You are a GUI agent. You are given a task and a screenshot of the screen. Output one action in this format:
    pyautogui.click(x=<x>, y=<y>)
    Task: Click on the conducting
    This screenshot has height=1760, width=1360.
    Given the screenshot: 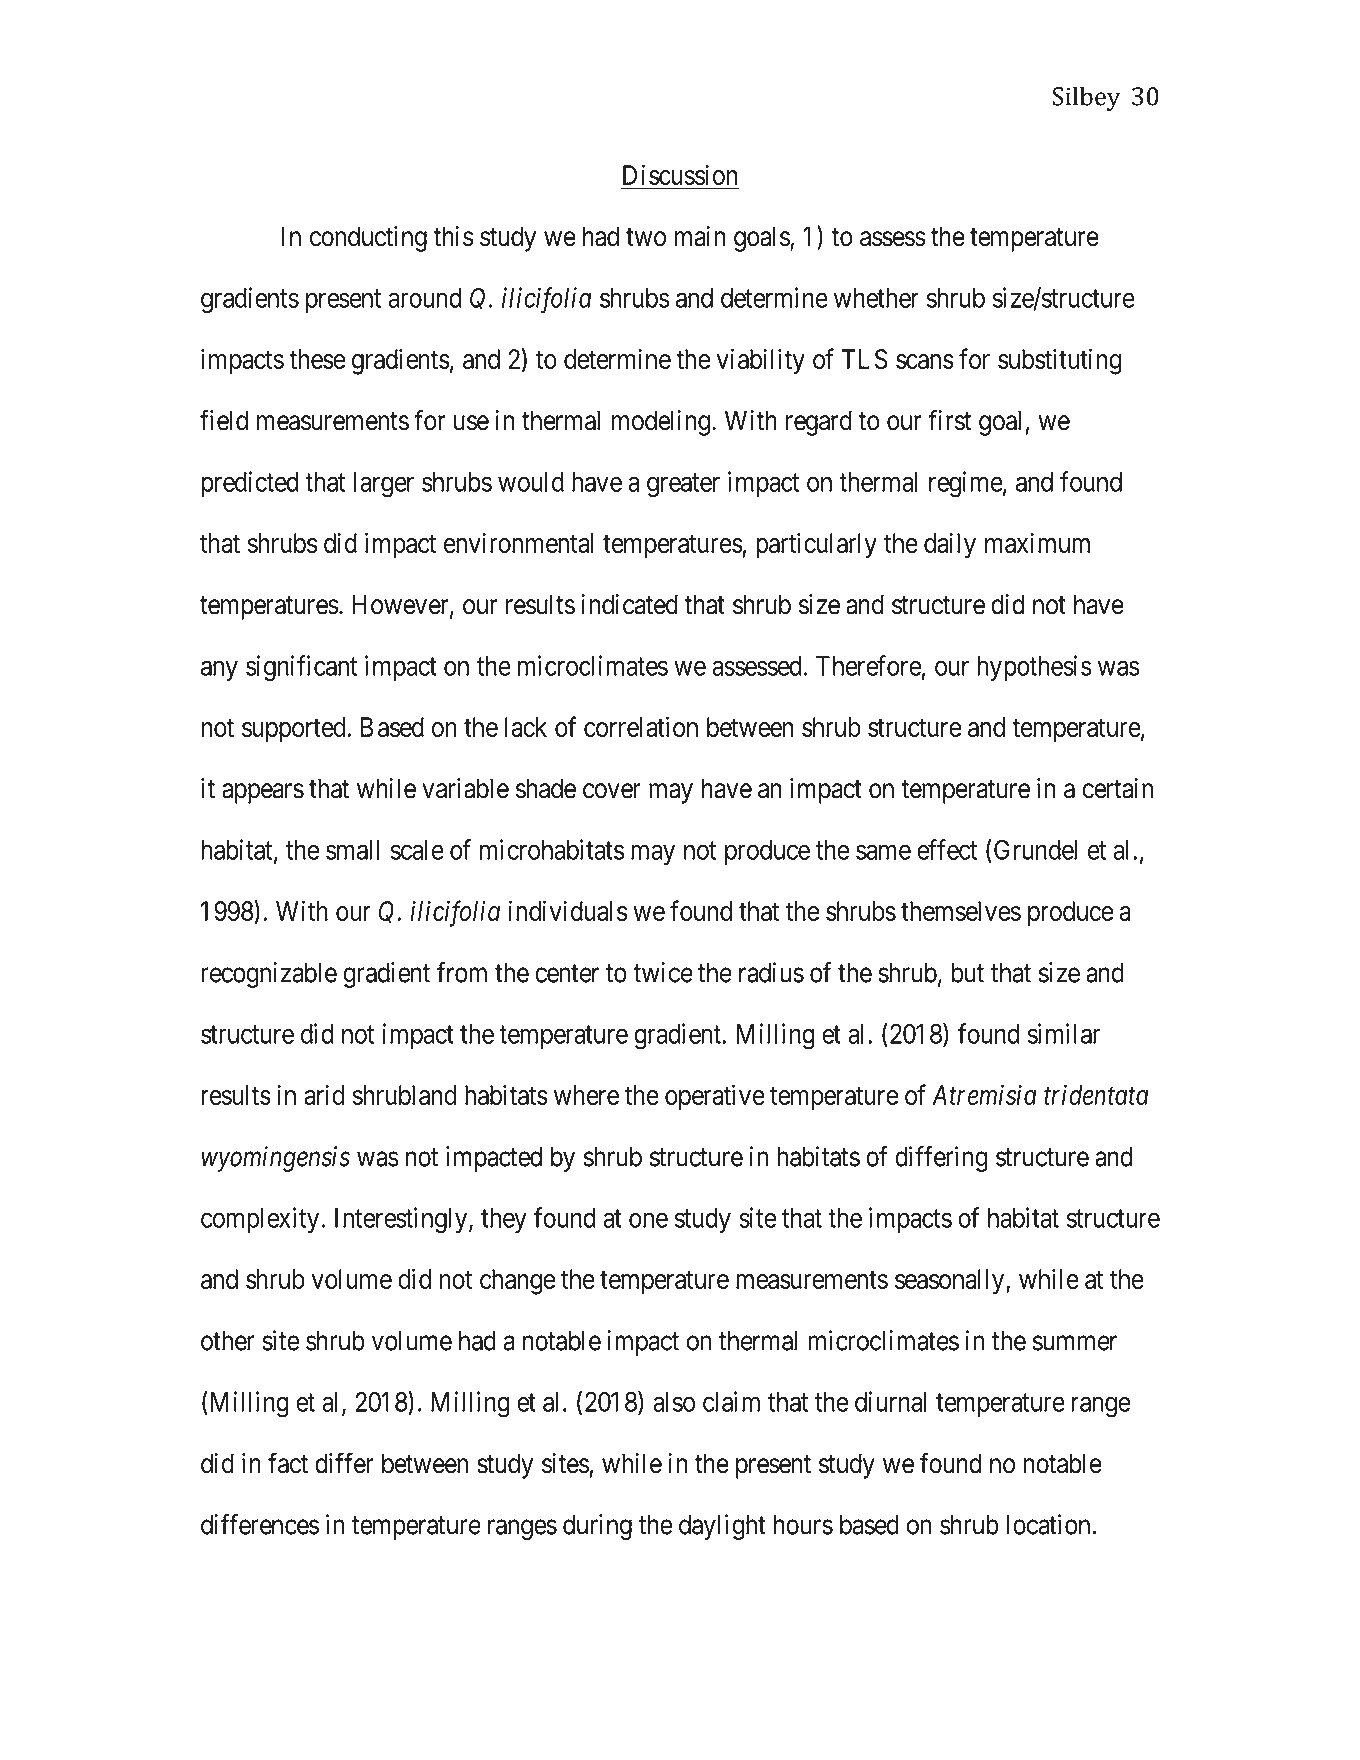 What is the action you would take?
    pyautogui.click(x=368, y=239)
